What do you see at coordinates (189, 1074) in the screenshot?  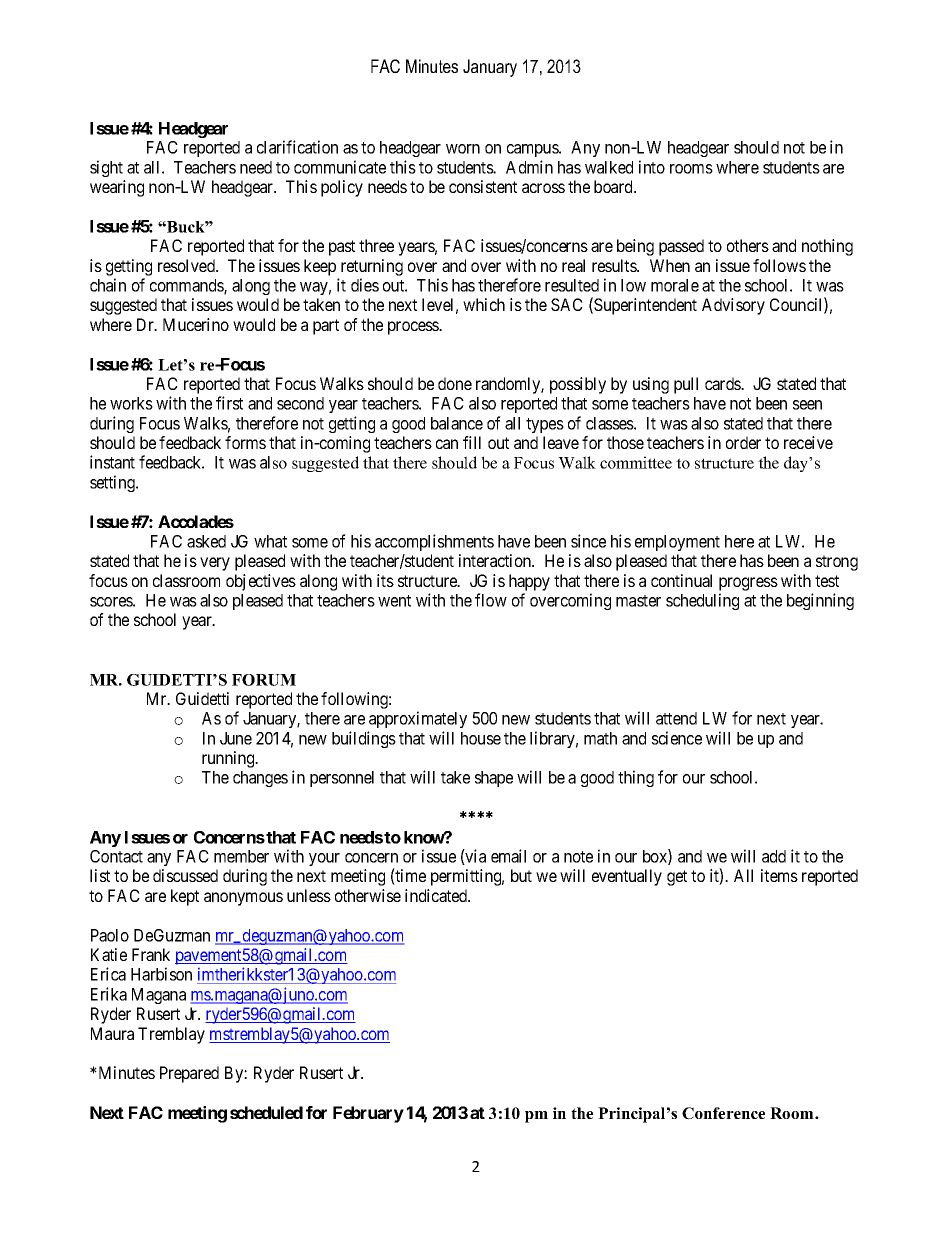 I see `Prepared` at bounding box center [189, 1074].
